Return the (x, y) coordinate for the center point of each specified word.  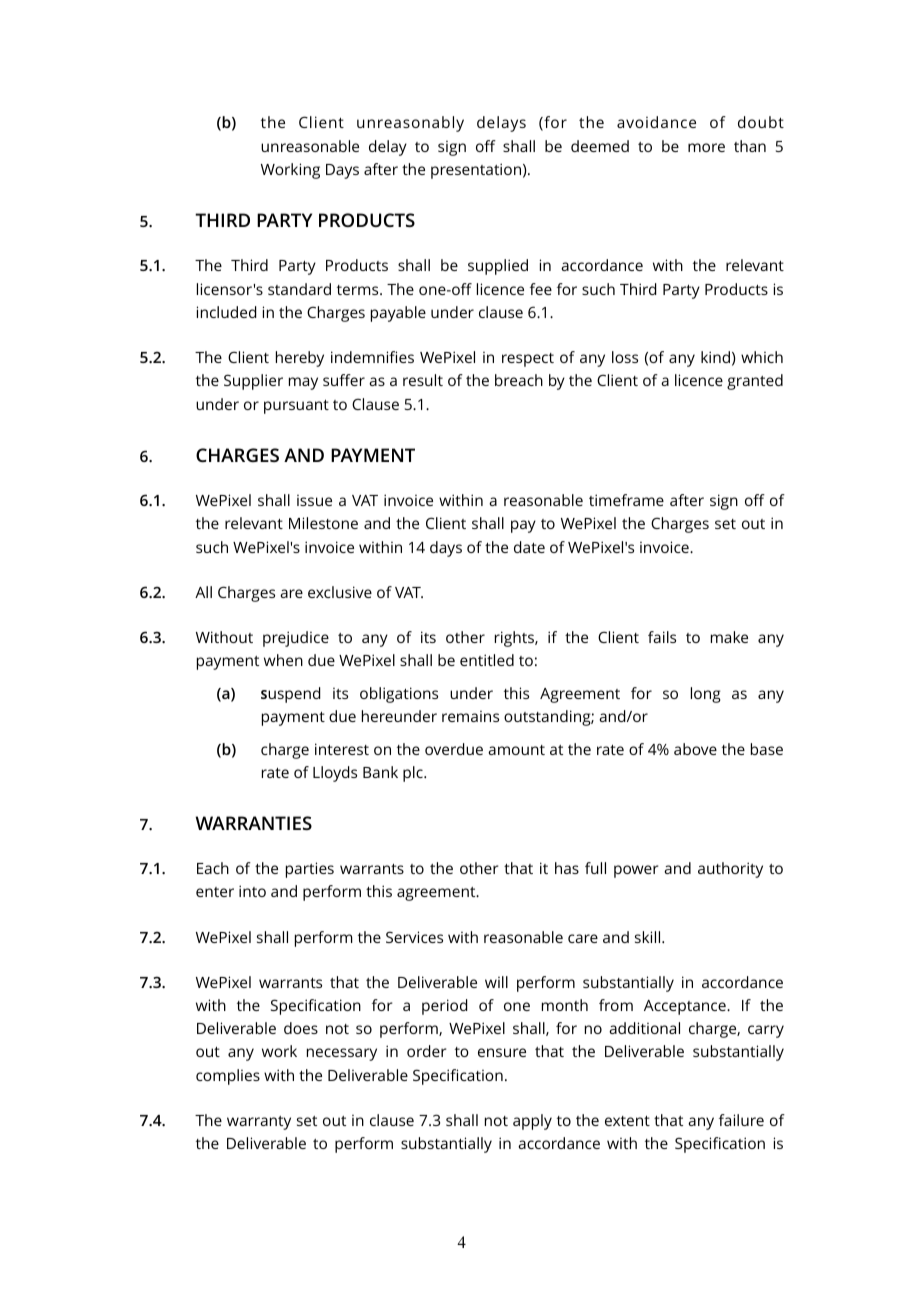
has (567, 868)
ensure (502, 1052)
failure (741, 1120)
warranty (259, 1123)
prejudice (296, 639)
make (729, 637)
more (706, 147)
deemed (600, 146)
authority (730, 870)
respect (528, 360)
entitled (487, 660)
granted (755, 382)
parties (310, 870)
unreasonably (410, 124)
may (303, 383)
